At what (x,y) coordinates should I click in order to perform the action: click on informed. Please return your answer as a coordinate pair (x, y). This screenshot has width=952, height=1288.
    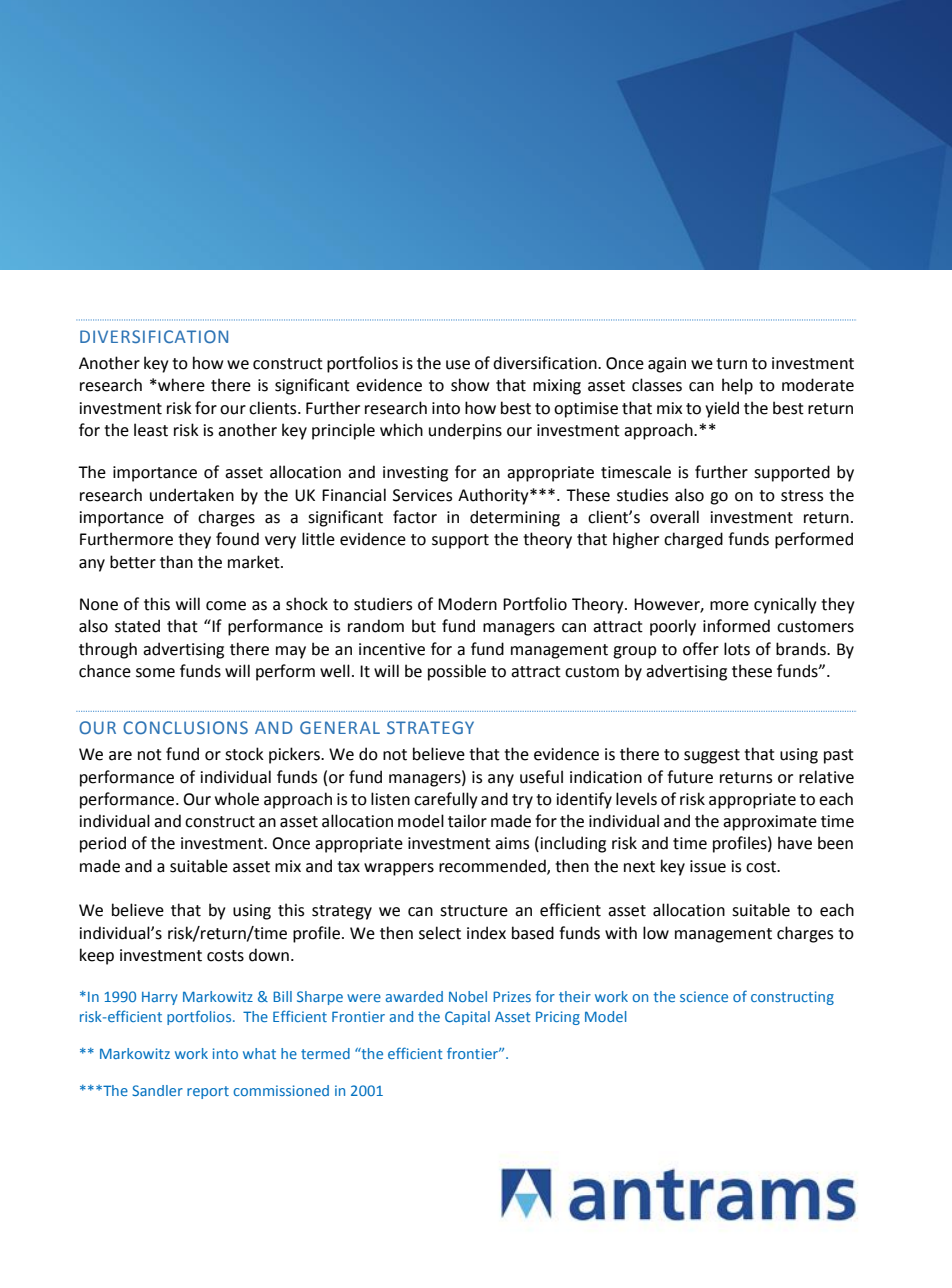
    Looking at the image, I should click on (736, 626).
